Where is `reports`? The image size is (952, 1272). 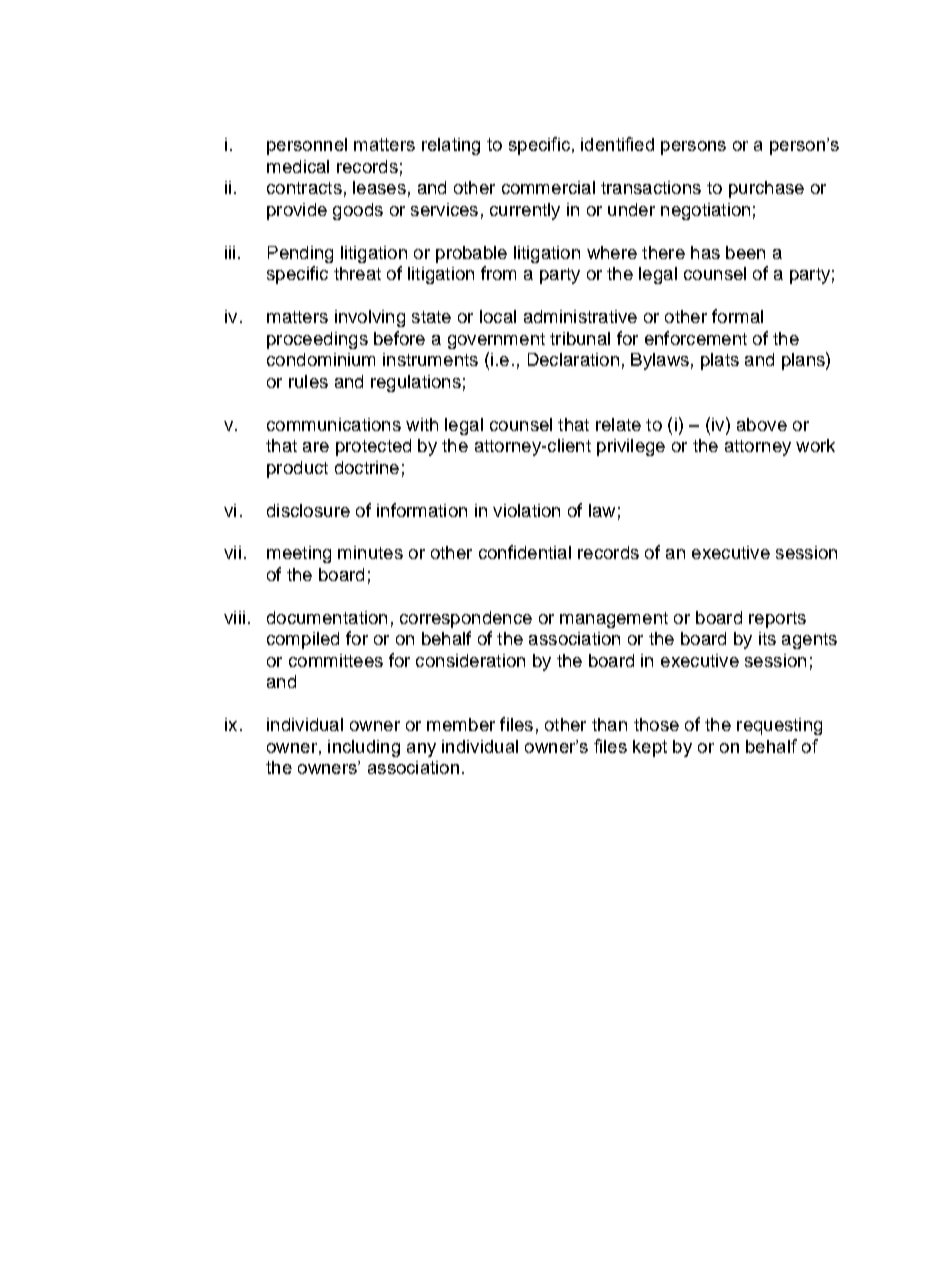 reports is located at coordinates (777, 620).
